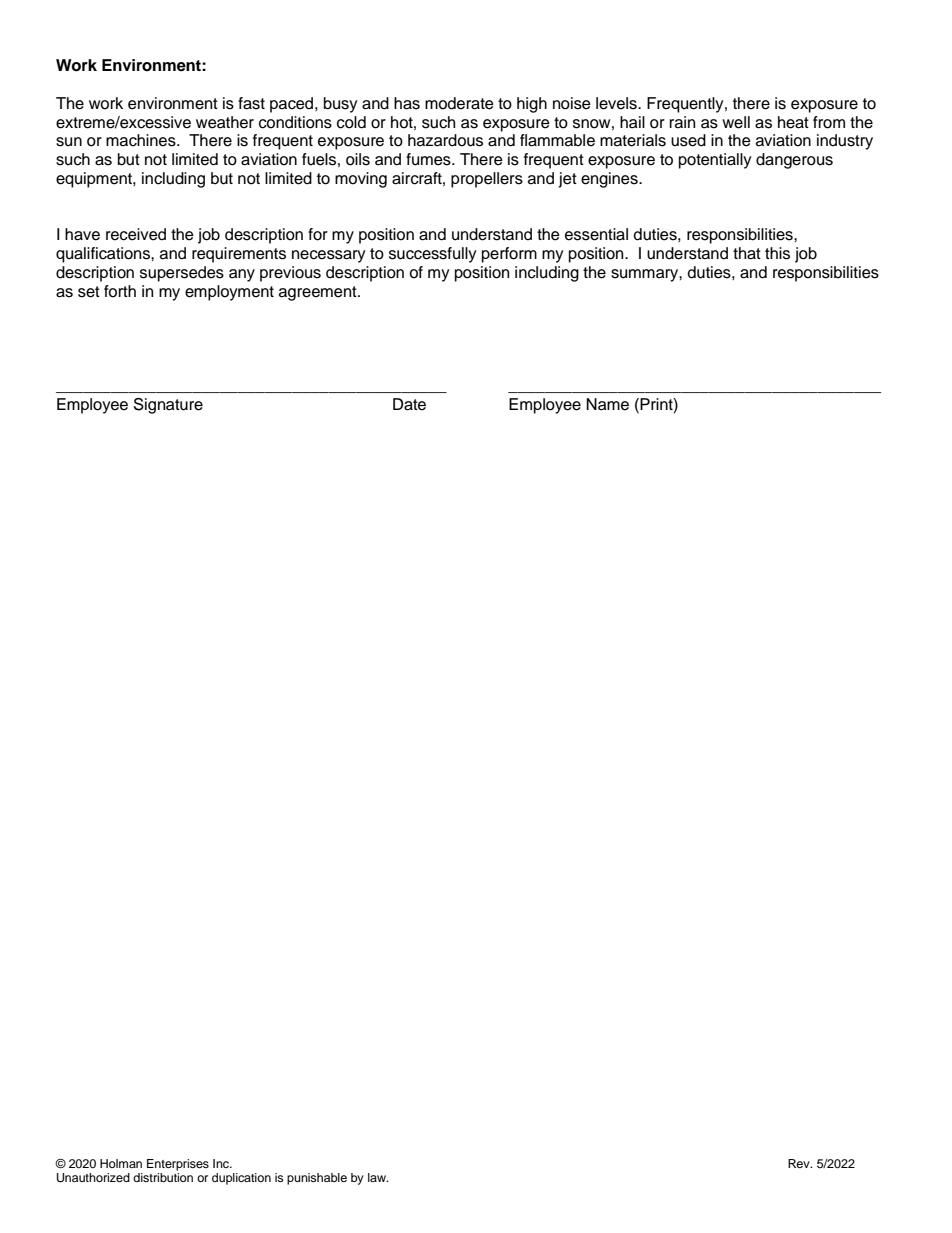 The height and width of the image is (1233, 952). Describe the element at coordinates (378, 1177) in the image. I see `law` at that location.
